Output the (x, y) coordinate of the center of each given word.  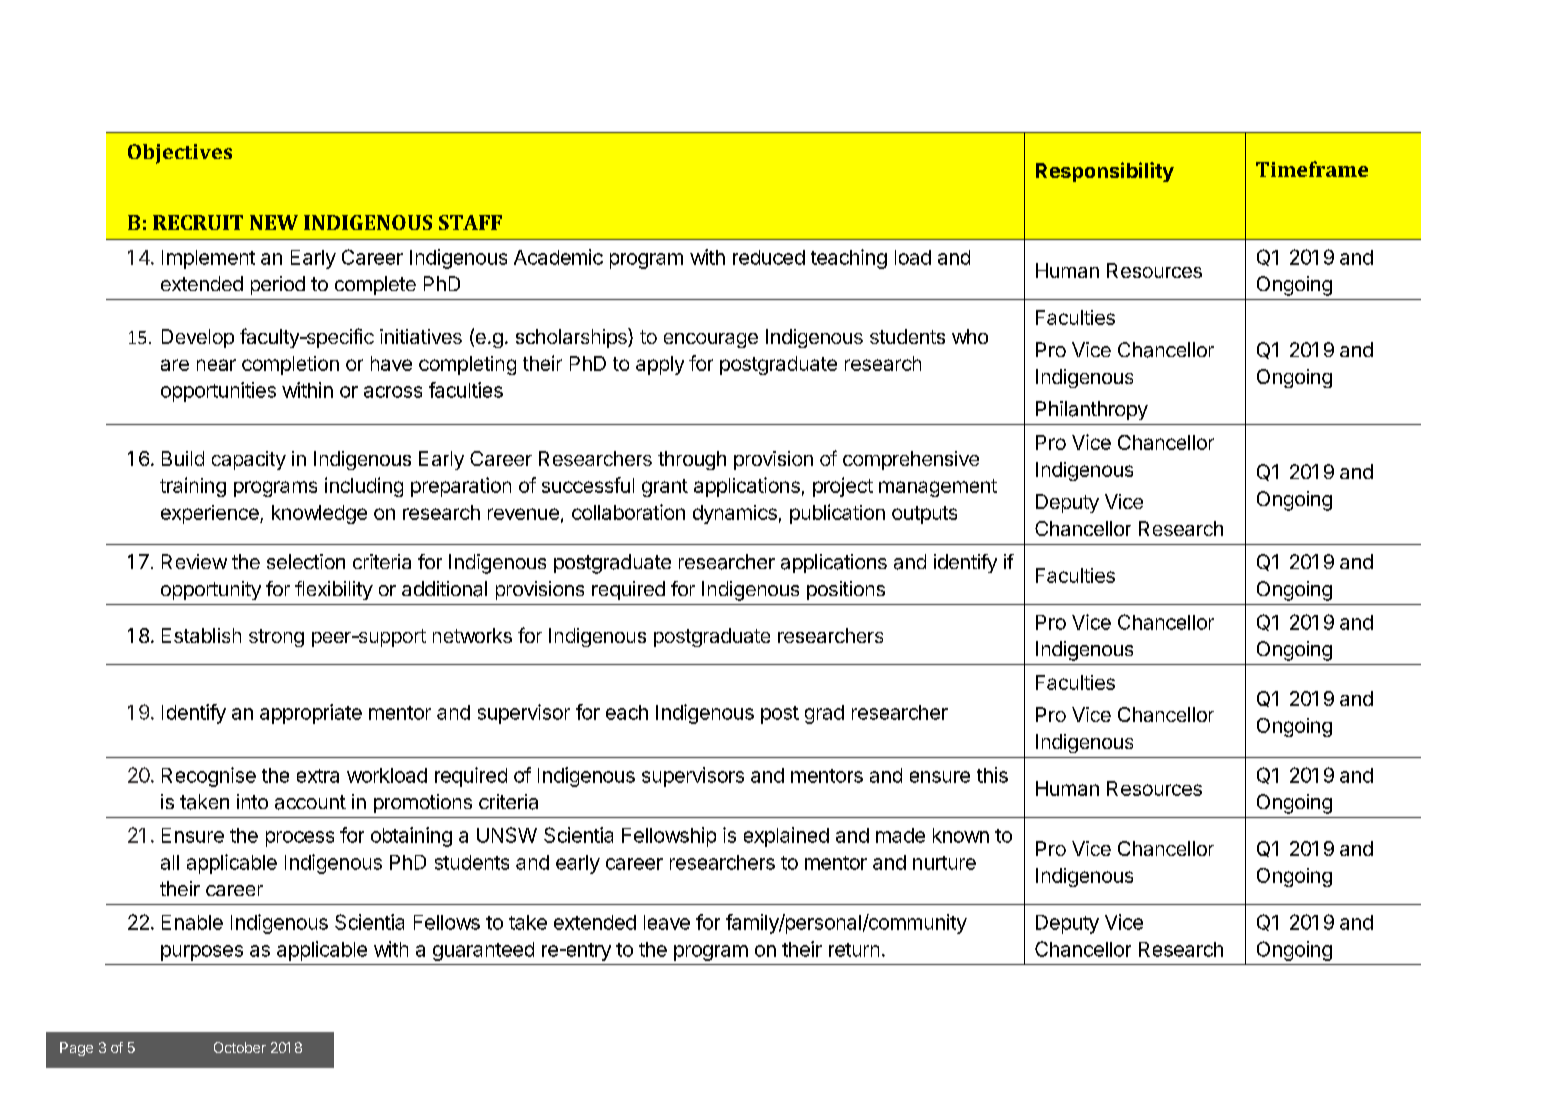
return (854, 950)
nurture (944, 863)
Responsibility (1105, 172)
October (240, 1047)
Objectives (180, 154)
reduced (769, 257)
